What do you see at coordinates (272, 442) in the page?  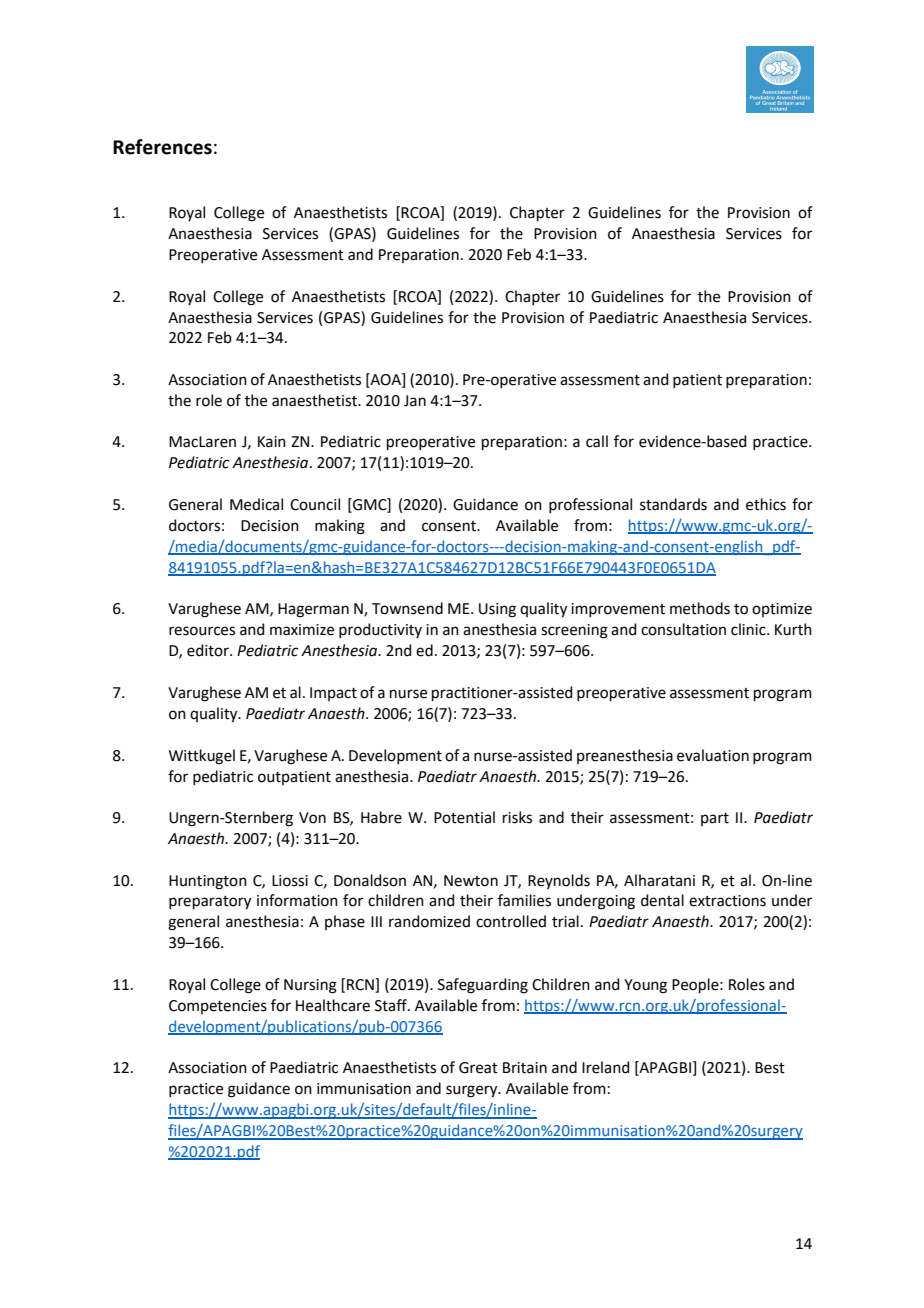 I see `Kain` at bounding box center [272, 442].
